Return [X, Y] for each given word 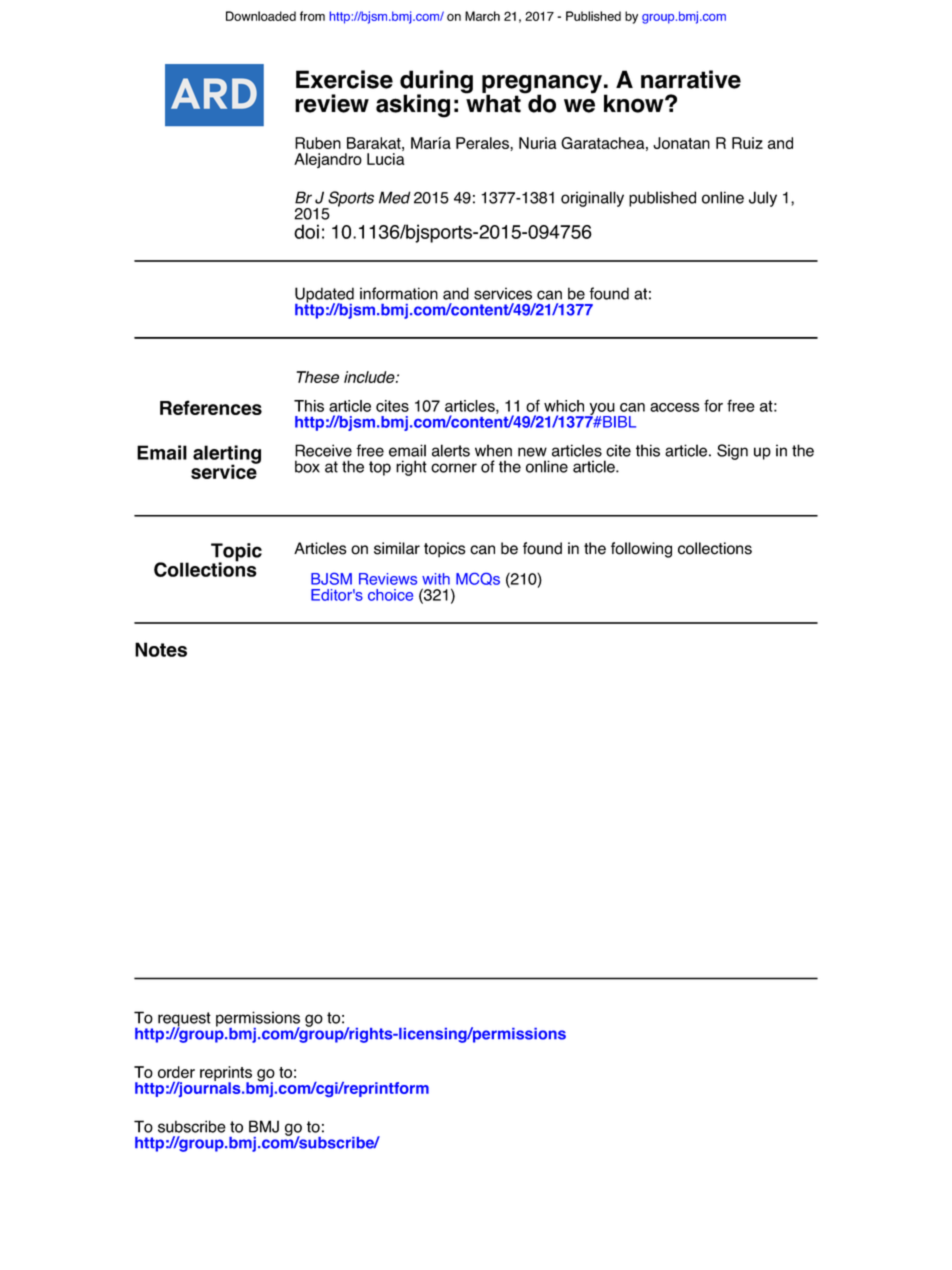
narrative [691, 79]
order [176, 1072]
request [184, 1020]
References [211, 407]
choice [390, 595]
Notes [161, 649]
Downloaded [261, 16]
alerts [451, 450]
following [641, 550]
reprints [226, 1075]
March [482, 16]
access [674, 407]
